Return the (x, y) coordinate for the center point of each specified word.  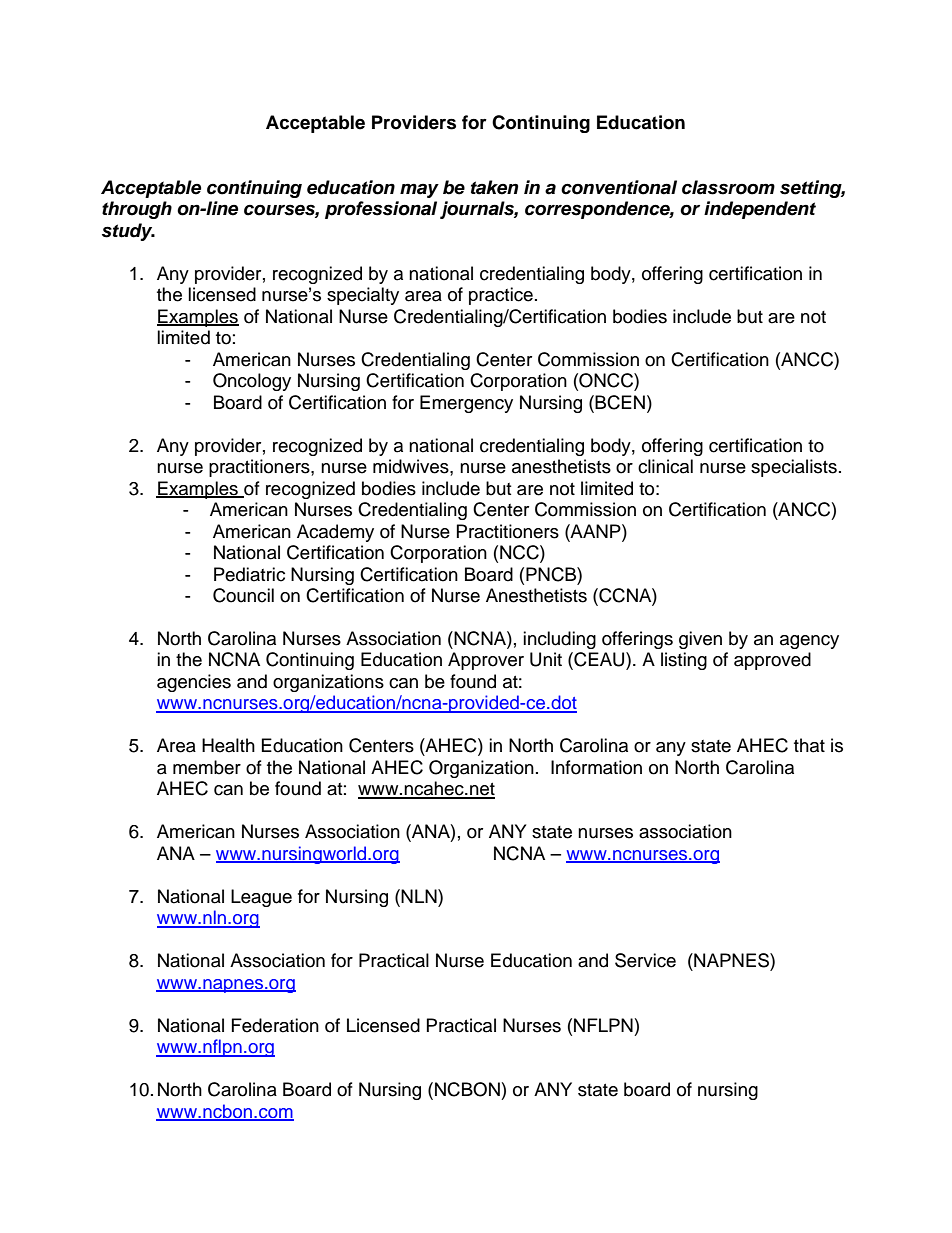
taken (494, 187)
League (261, 898)
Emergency (466, 404)
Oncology (252, 382)
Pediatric (249, 574)
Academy (335, 533)
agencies (194, 683)
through (137, 210)
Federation (275, 1025)
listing (684, 661)
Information (596, 767)
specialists (794, 468)
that (809, 745)
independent (760, 210)
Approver (486, 661)
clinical (665, 466)
